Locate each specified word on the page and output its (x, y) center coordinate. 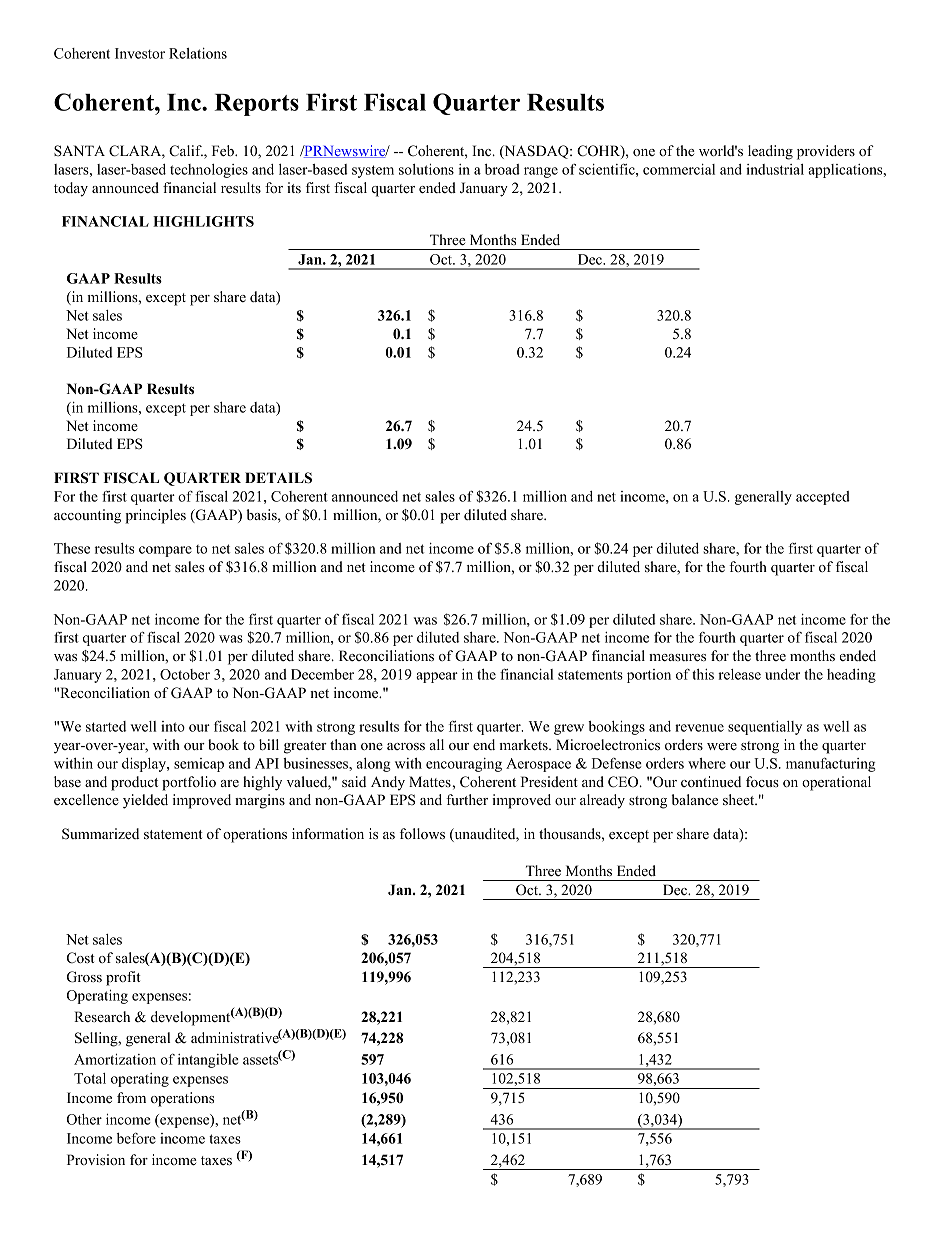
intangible (208, 1061)
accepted (823, 498)
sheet (740, 799)
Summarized (100, 834)
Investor (140, 53)
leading (770, 152)
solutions (426, 169)
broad (502, 169)
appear (437, 677)
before (136, 1138)
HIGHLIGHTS (203, 221)
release (739, 674)
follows (422, 833)
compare (165, 551)
